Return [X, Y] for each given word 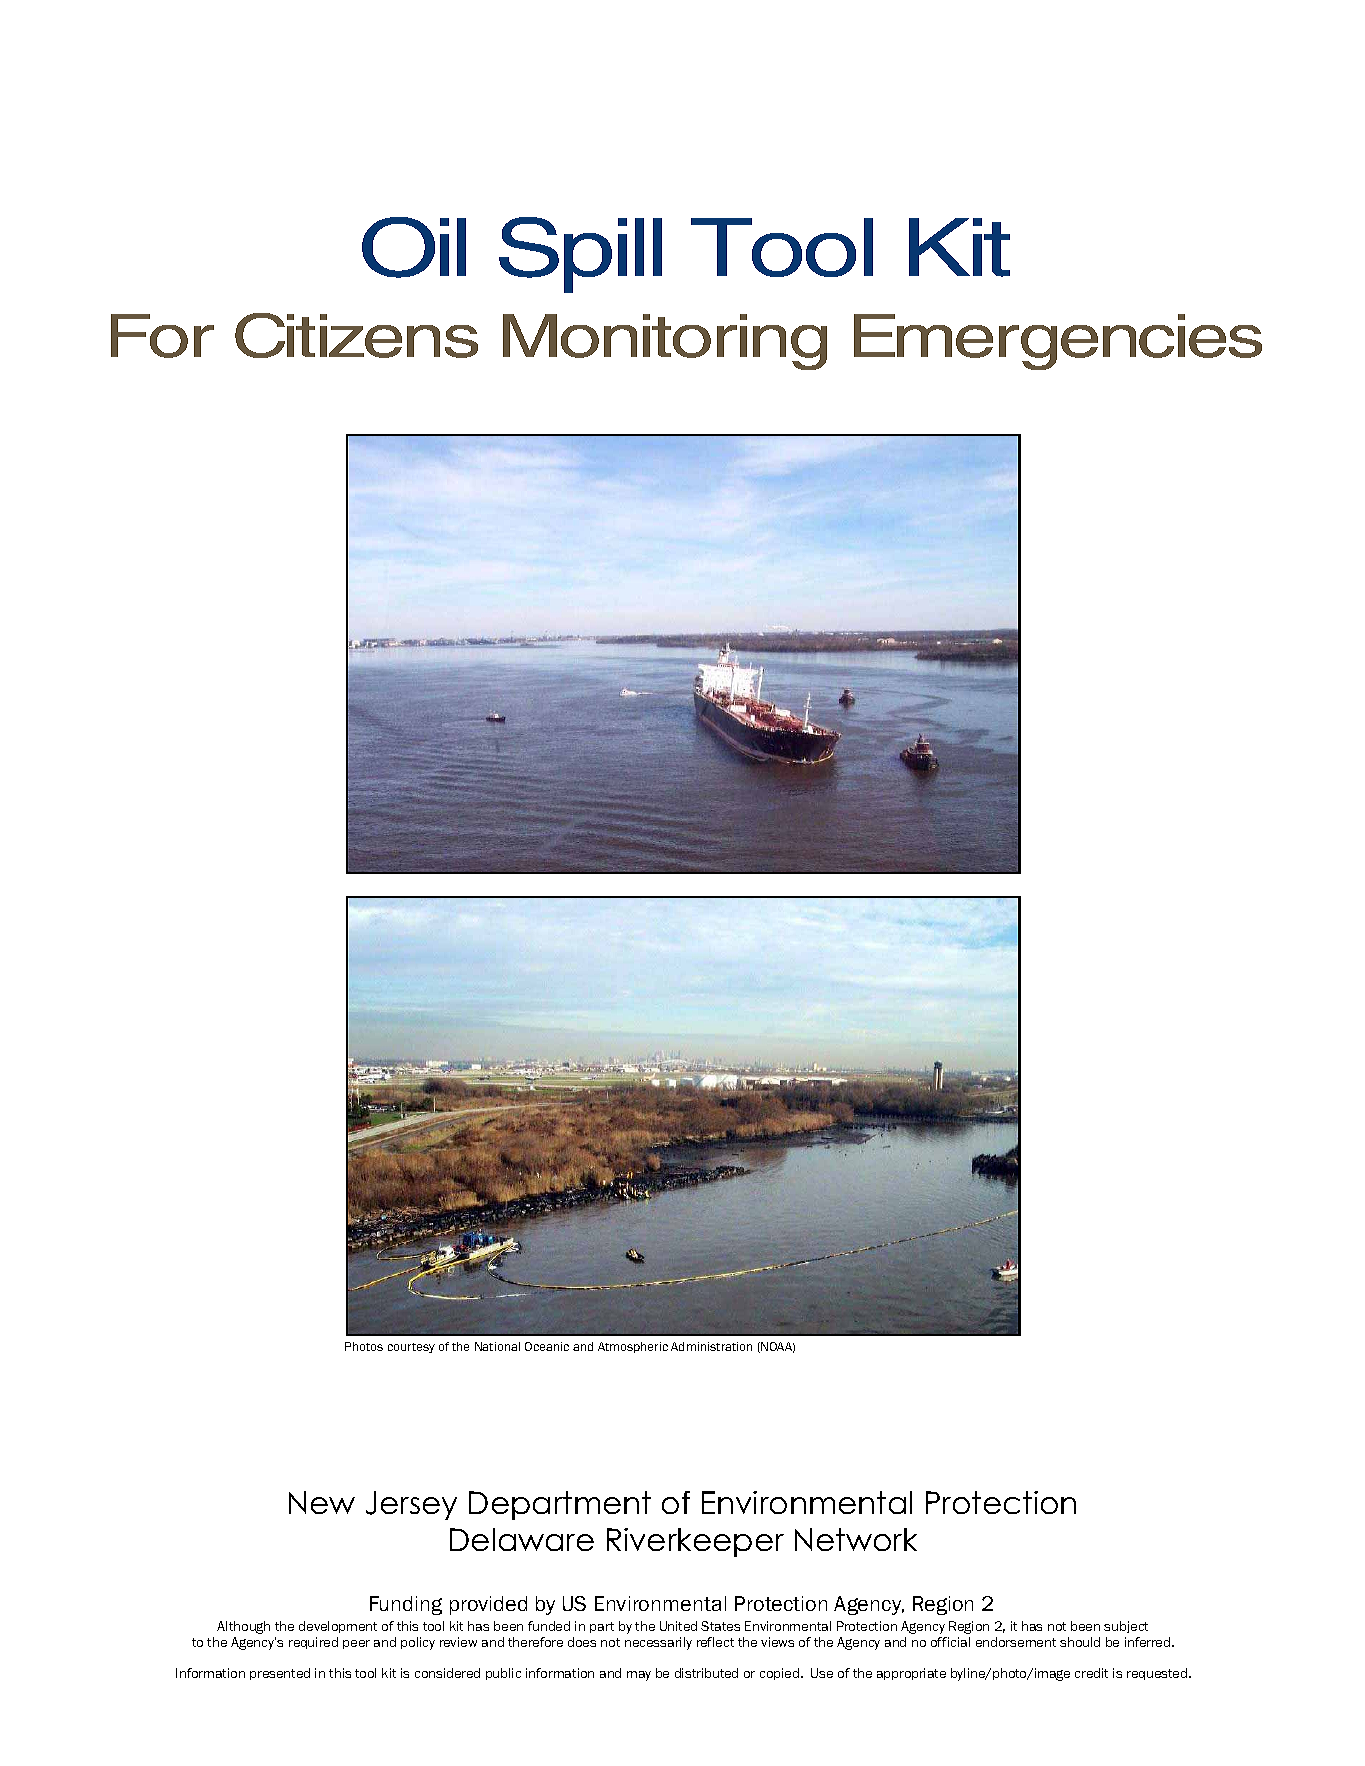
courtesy [411, 1348]
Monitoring [665, 342]
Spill [580, 255]
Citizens [356, 335]
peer [356, 1644]
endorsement [1016, 1642]
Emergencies [1058, 342]
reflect [715, 1642]
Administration [711, 1346]
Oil [414, 247]
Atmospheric [633, 1347]
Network [856, 1539]
